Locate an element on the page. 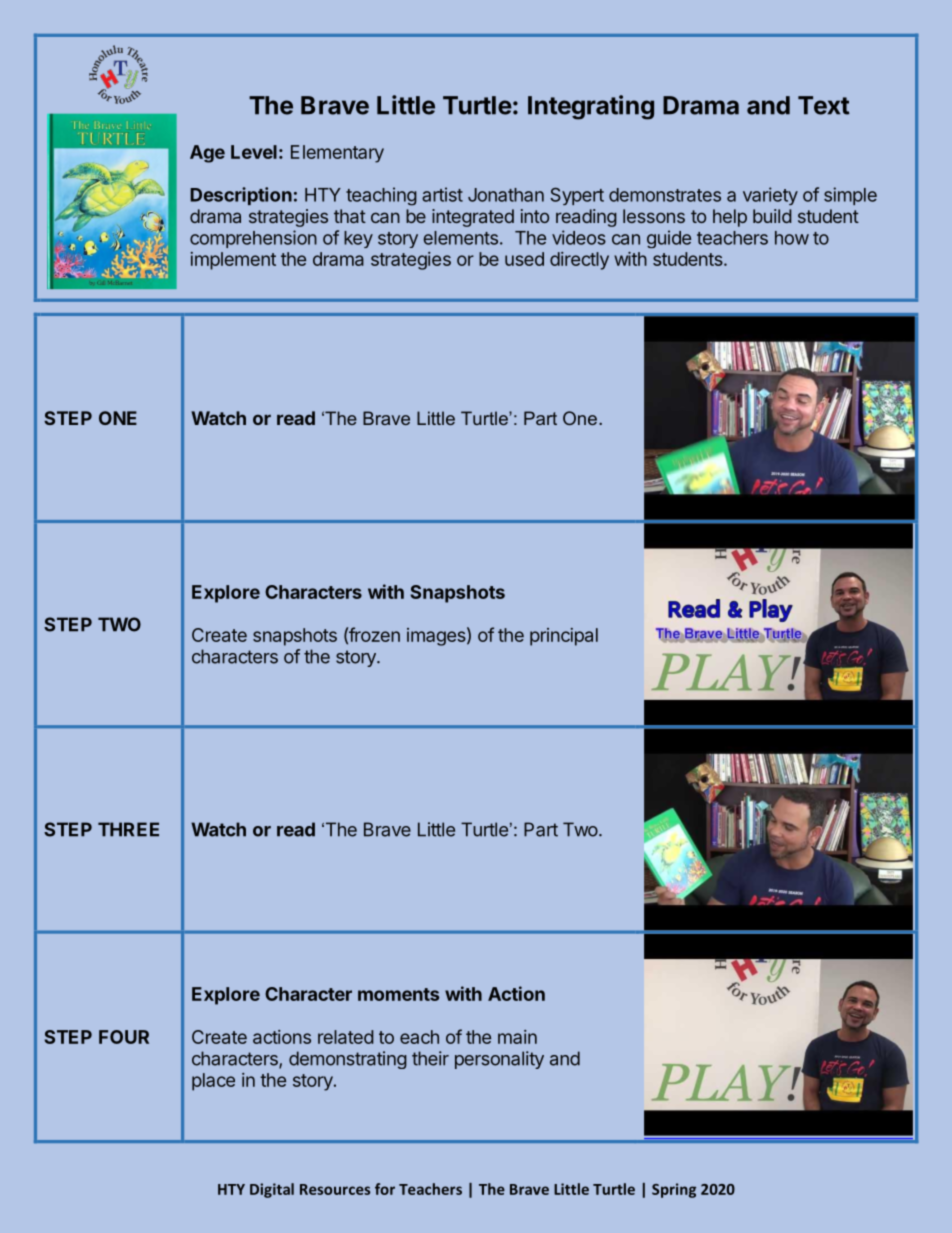 This document has width=952, height=1233. Text is located at coordinates (824, 105).
